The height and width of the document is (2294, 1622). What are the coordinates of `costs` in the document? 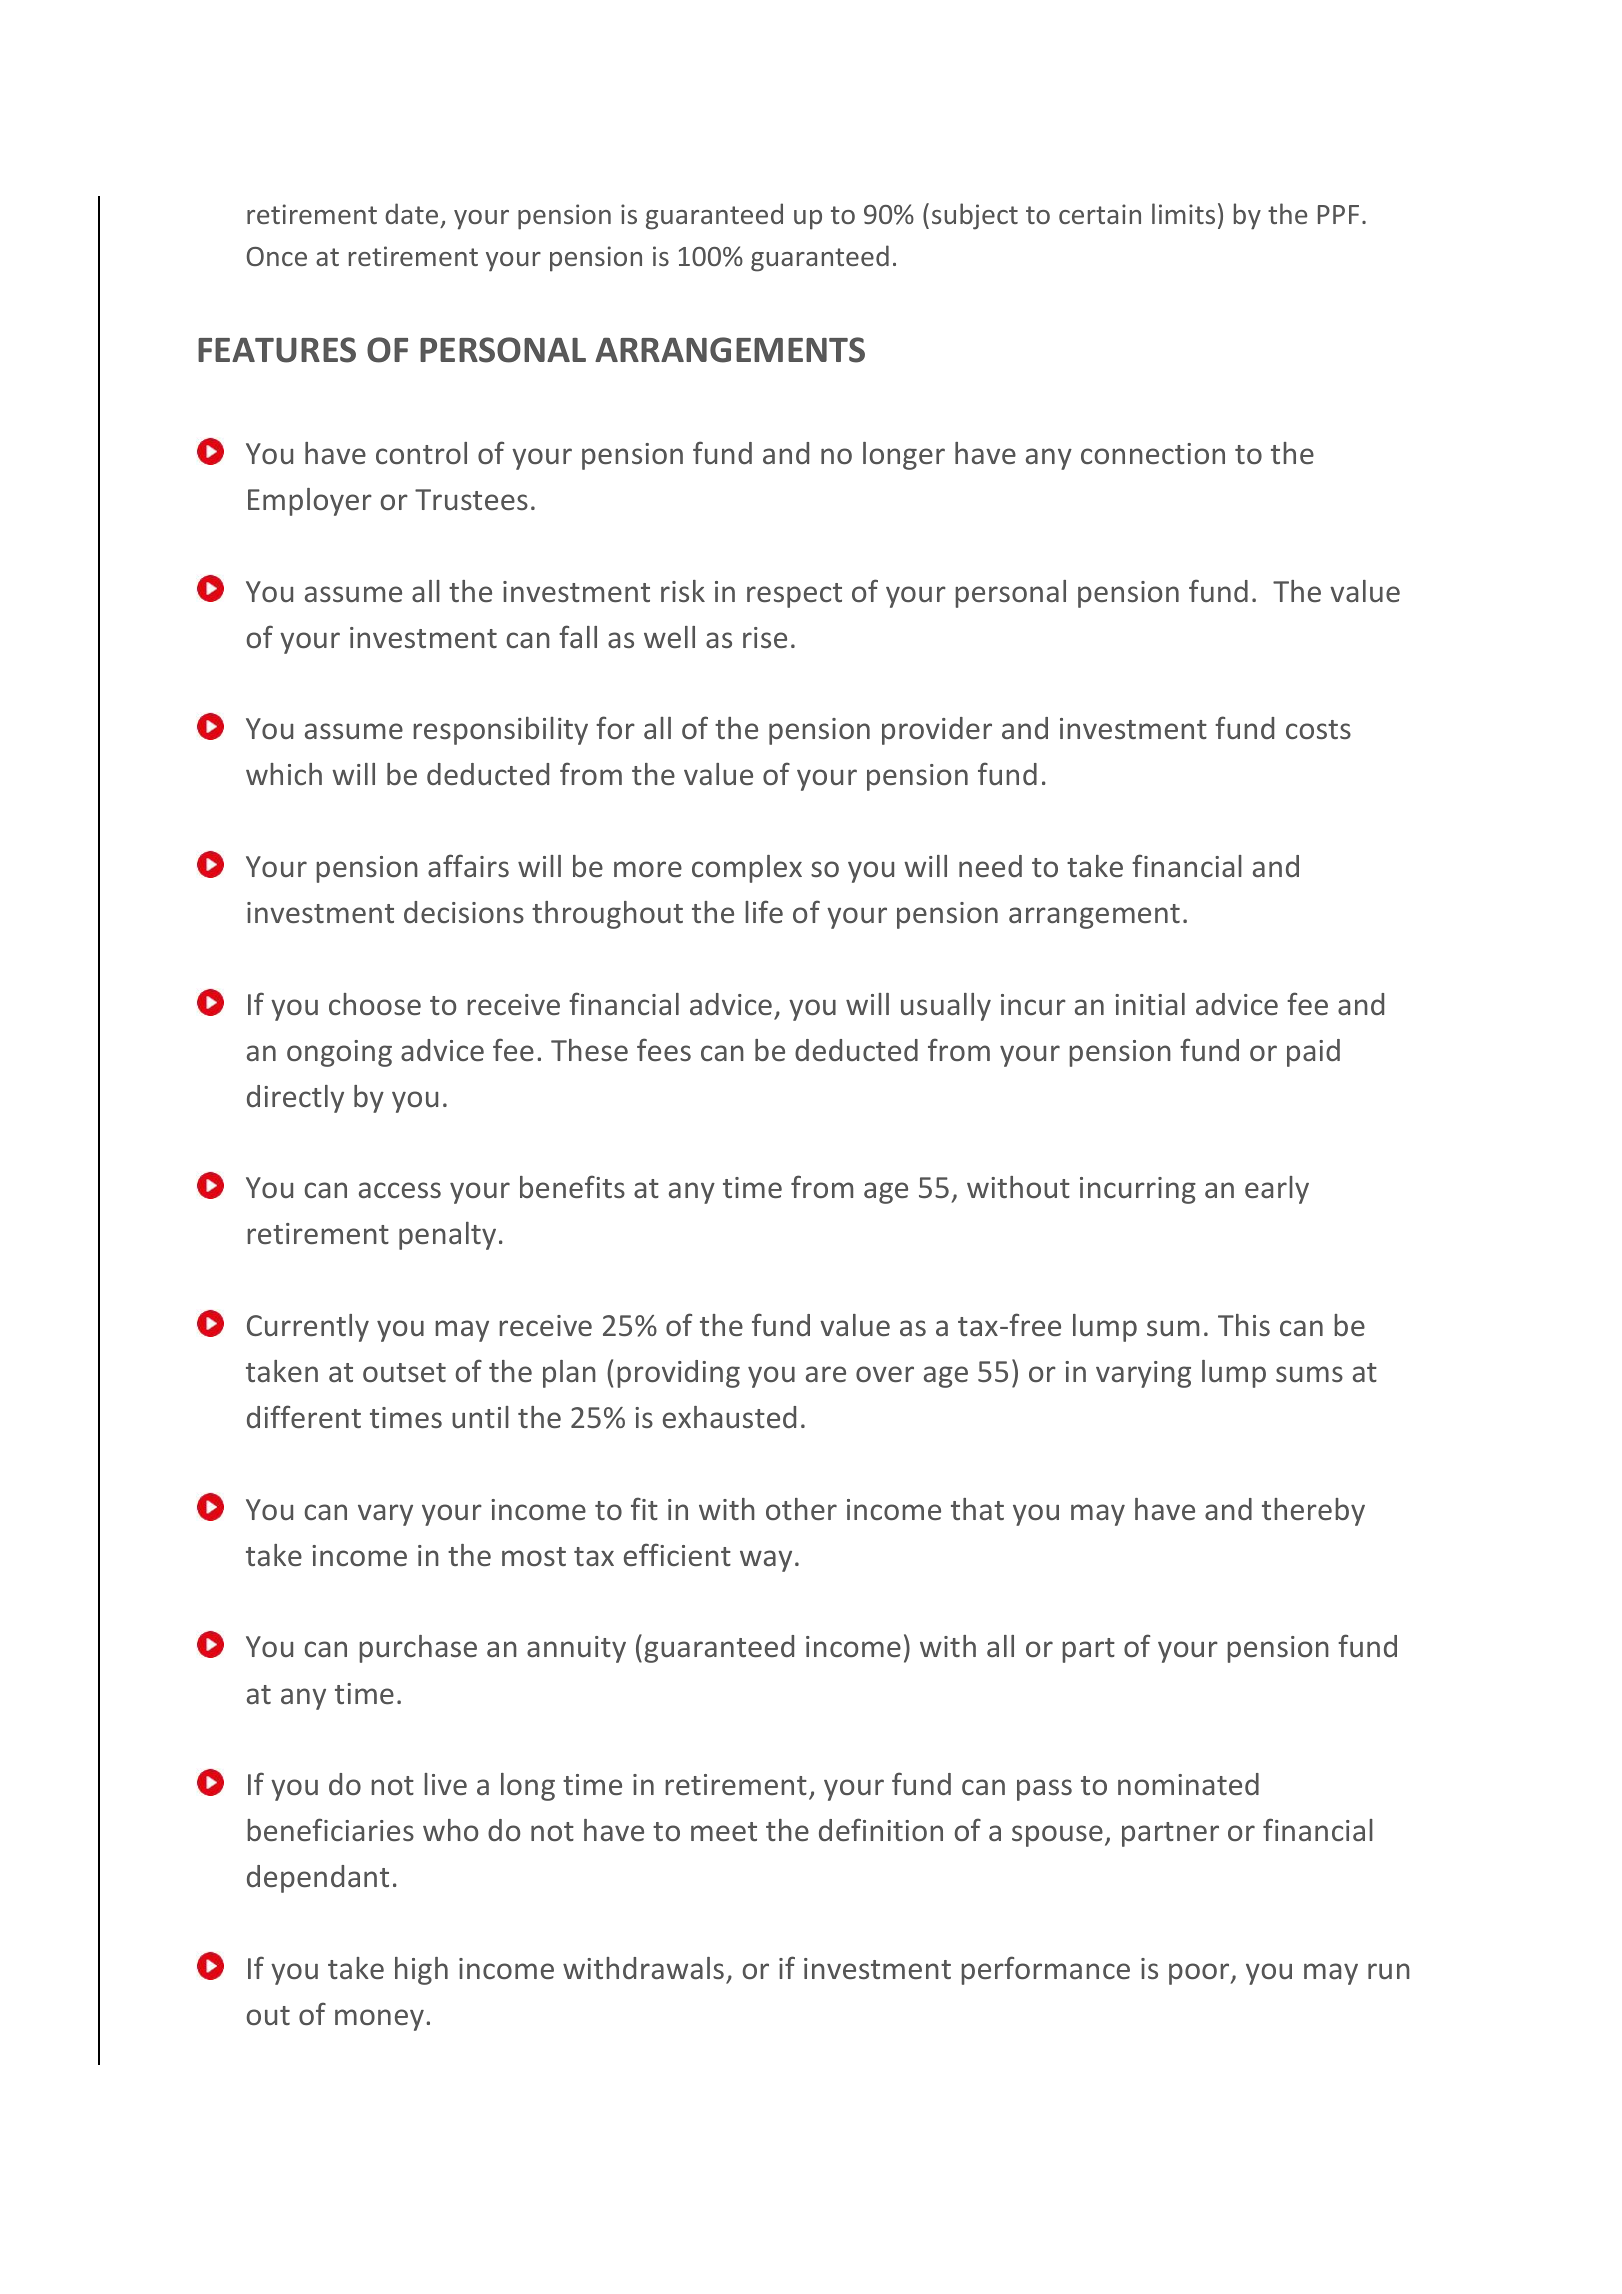 It's located at (1318, 730).
